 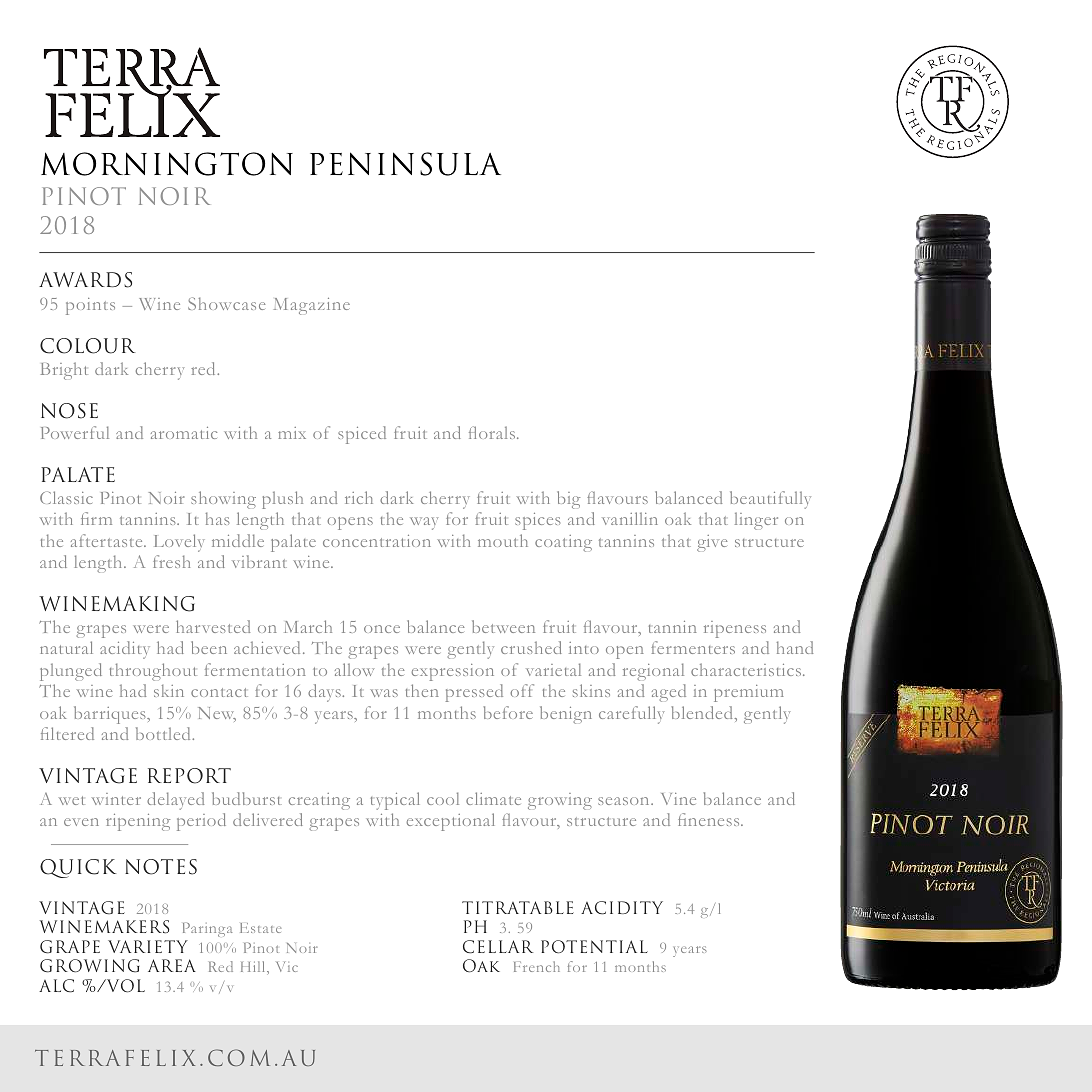 What do you see at coordinates (138, 822) in the screenshot?
I see `ripening` at bounding box center [138, 822].
